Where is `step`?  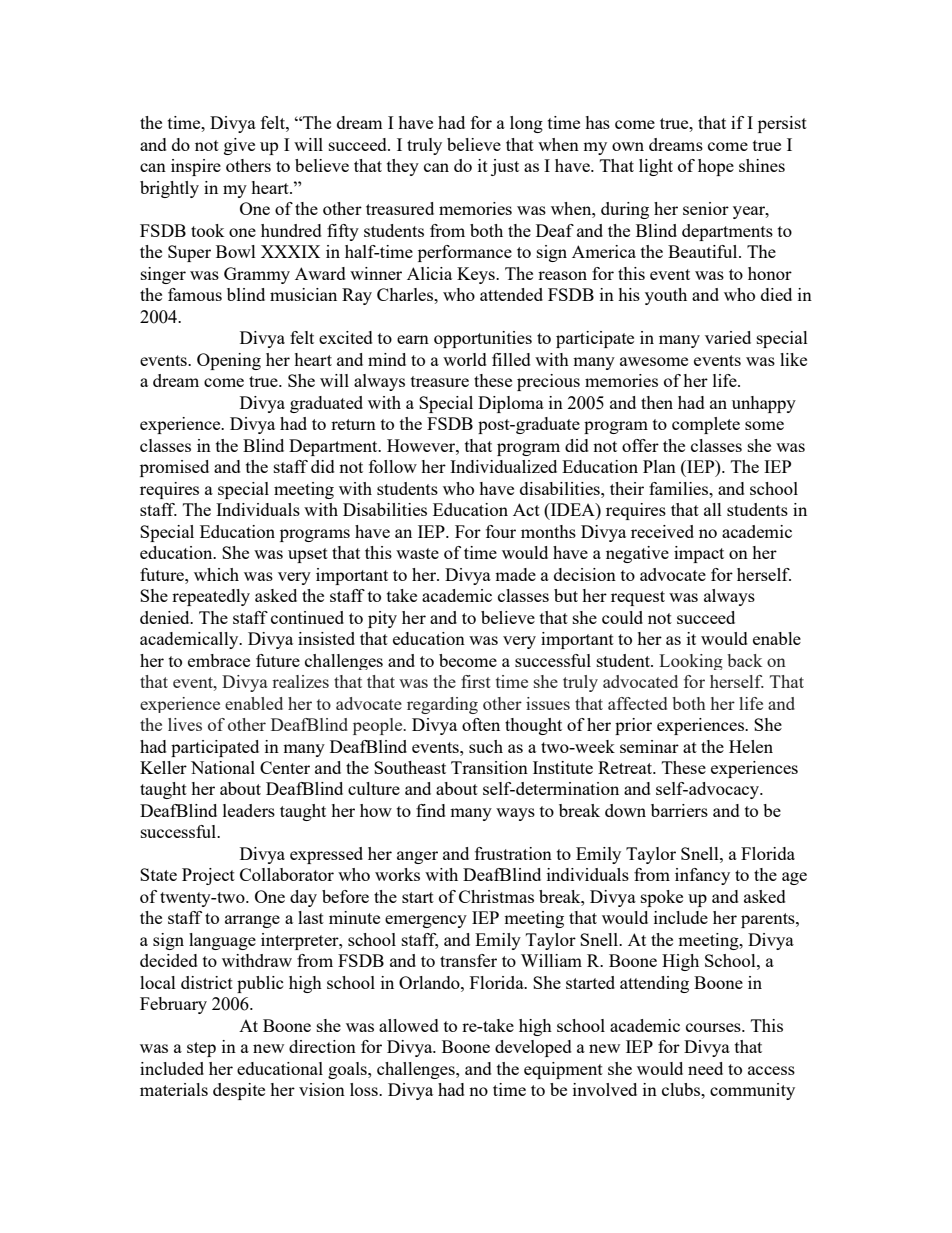 step is located at coordinates (201, 1049).
